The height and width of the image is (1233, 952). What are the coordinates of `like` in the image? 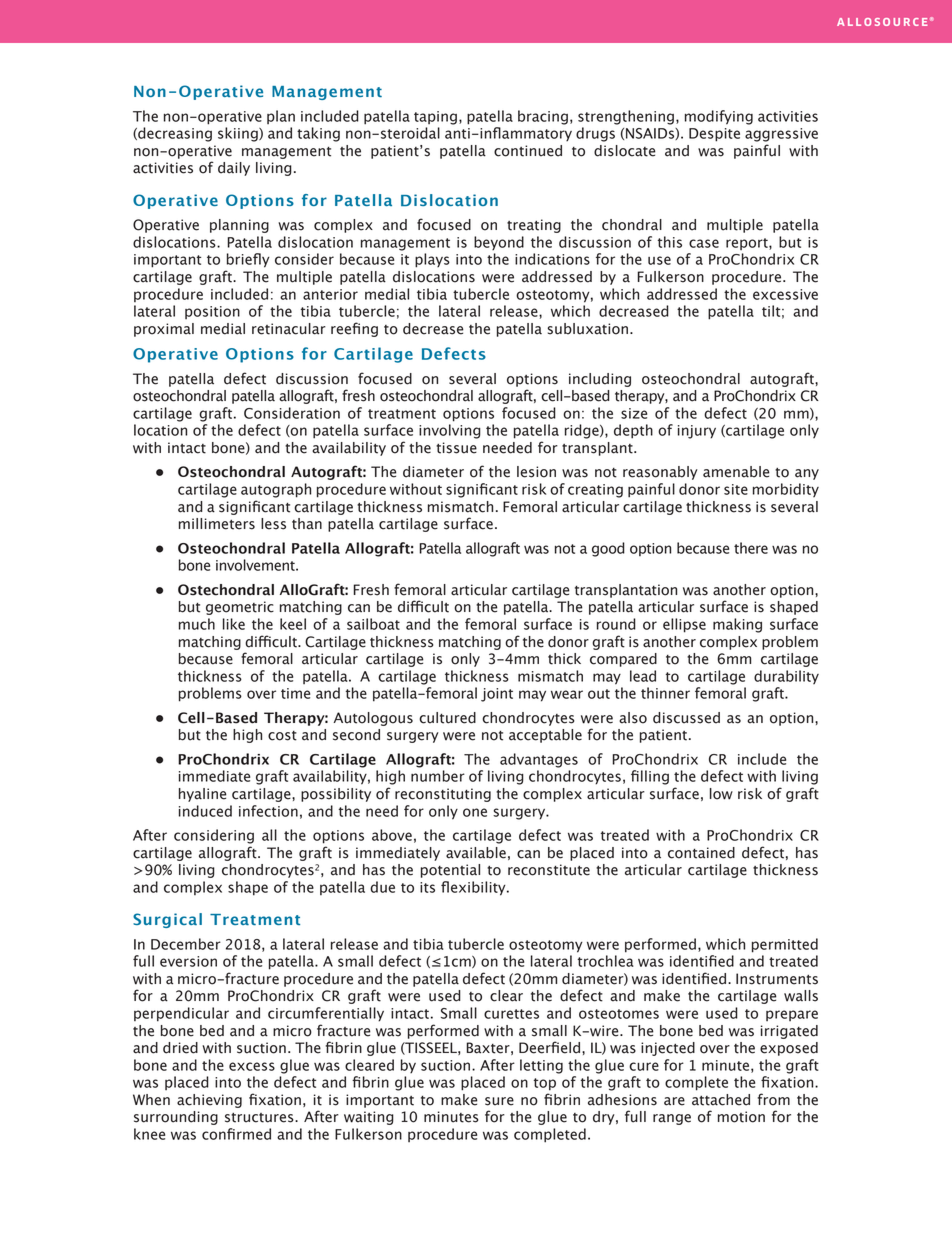 It's located at (234, 624).
